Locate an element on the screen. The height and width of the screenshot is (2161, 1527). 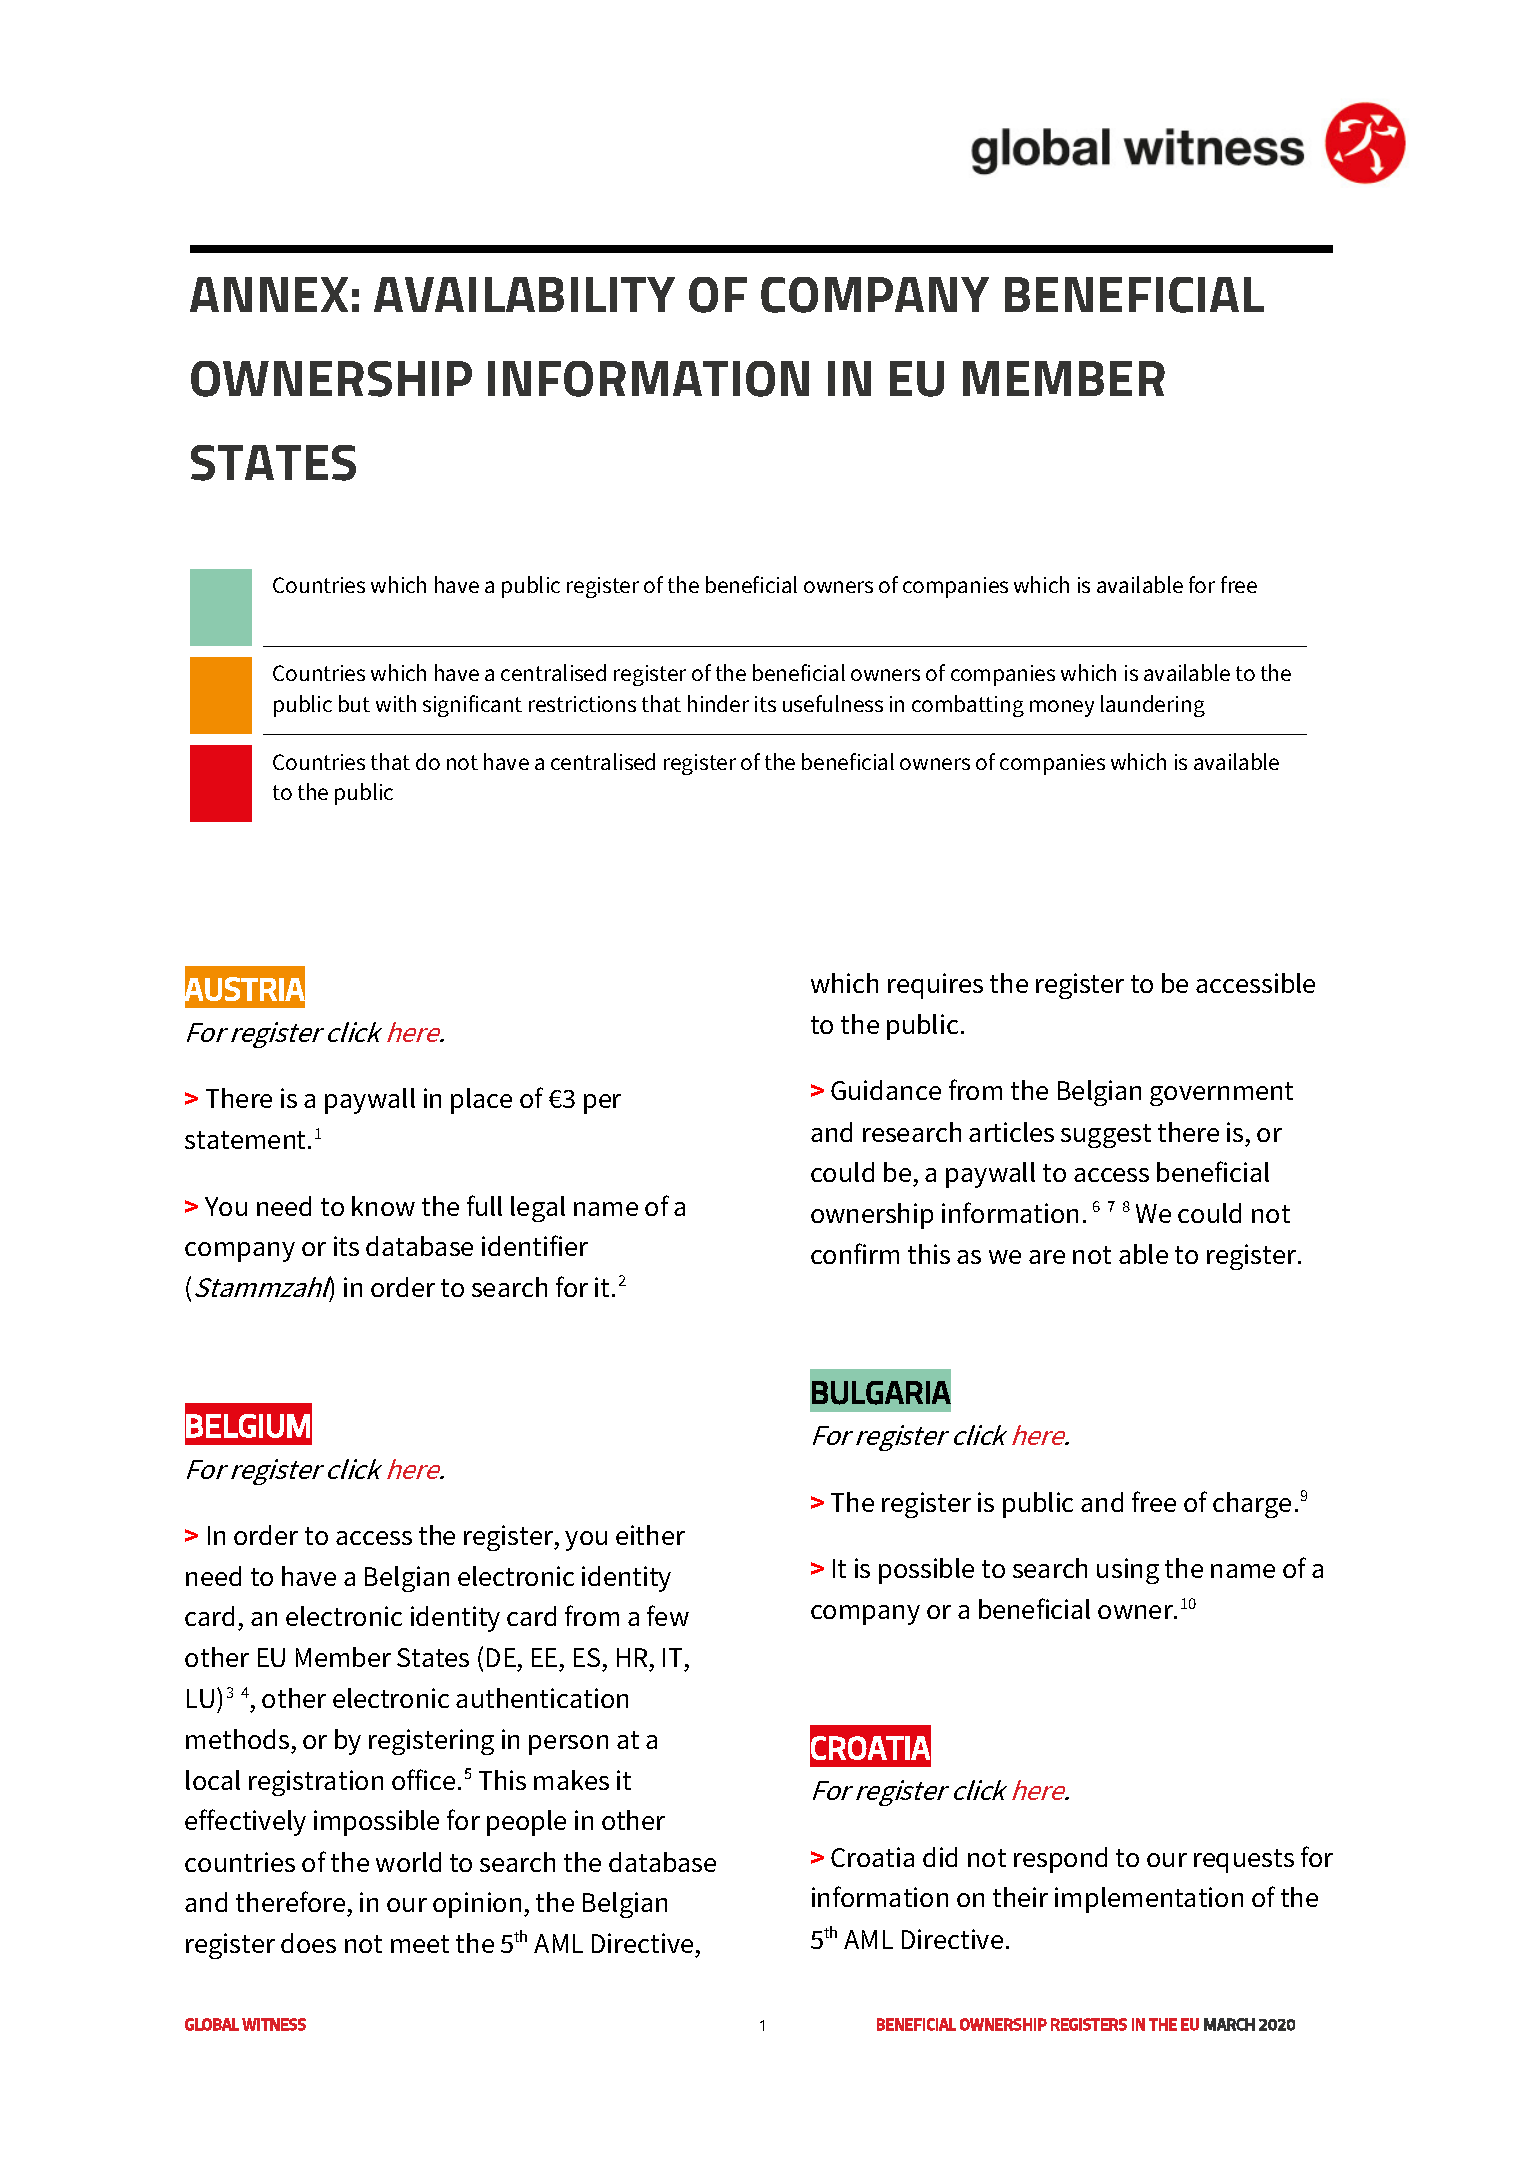
laundering is located at coordinates (1153, 706).
